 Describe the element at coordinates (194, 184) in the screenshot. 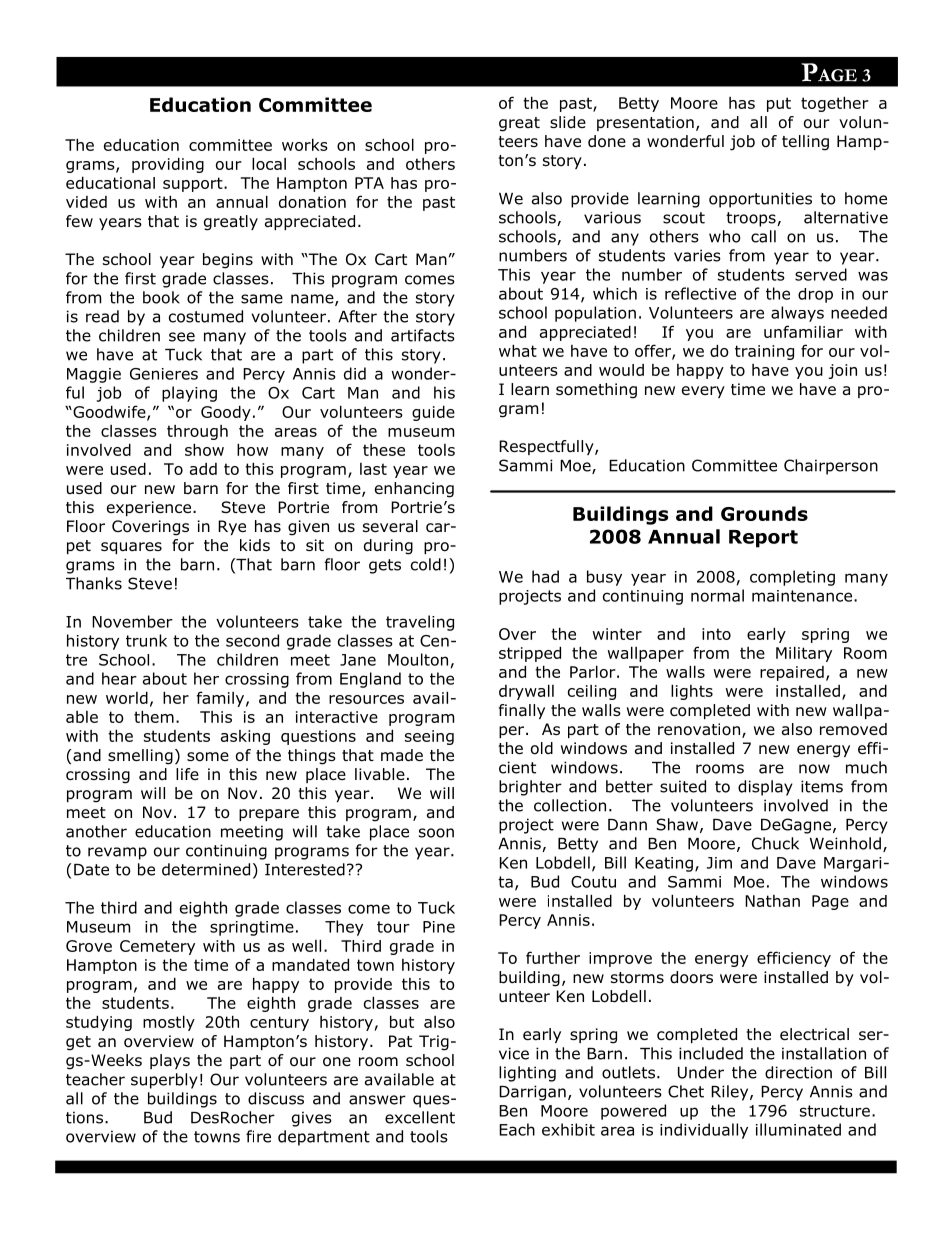

I see `support` at that location.
